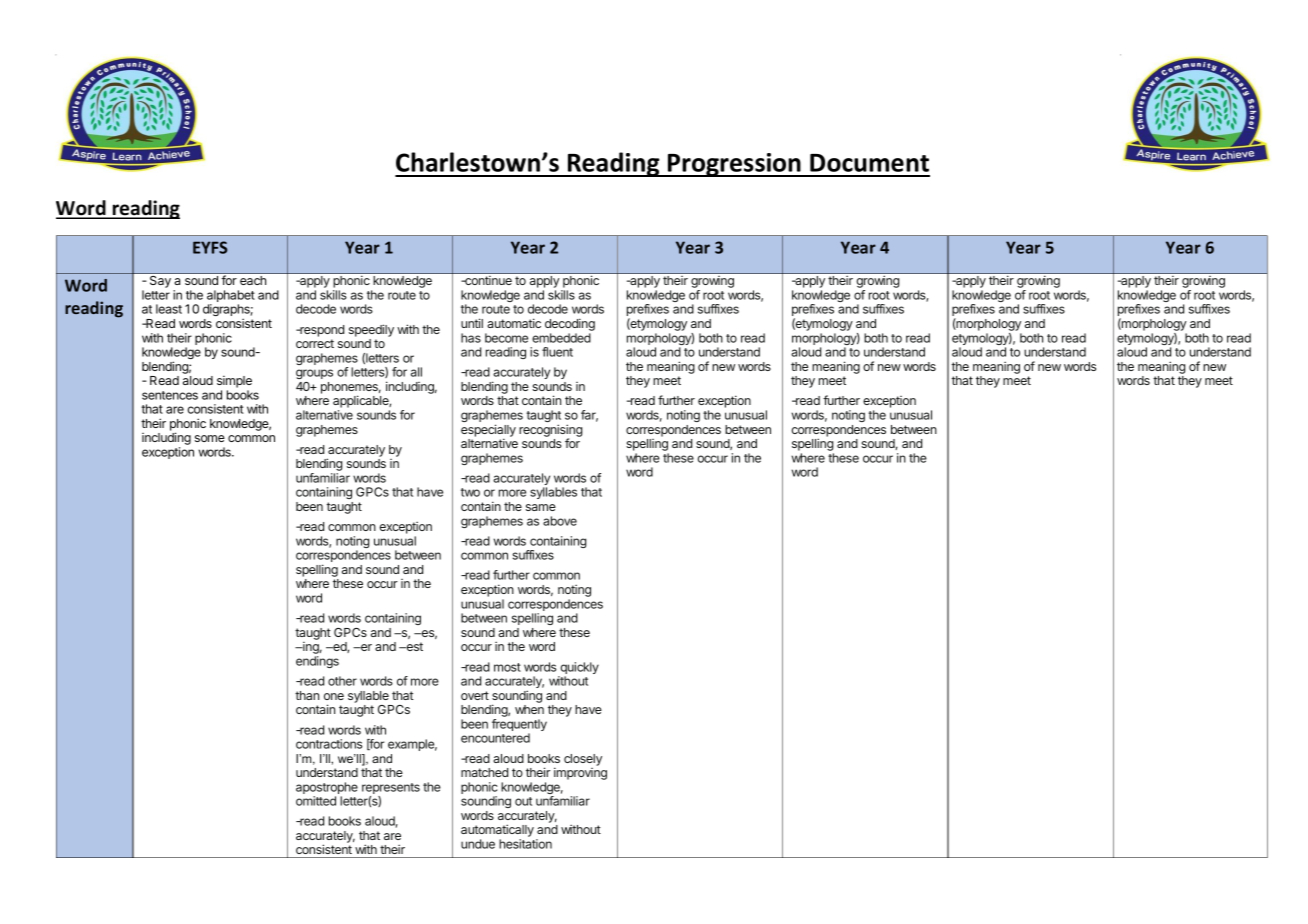 This document has height=924, width=1308. Describe the element at coordinates (316, 801) in the document. I see `omitted` at that location.
